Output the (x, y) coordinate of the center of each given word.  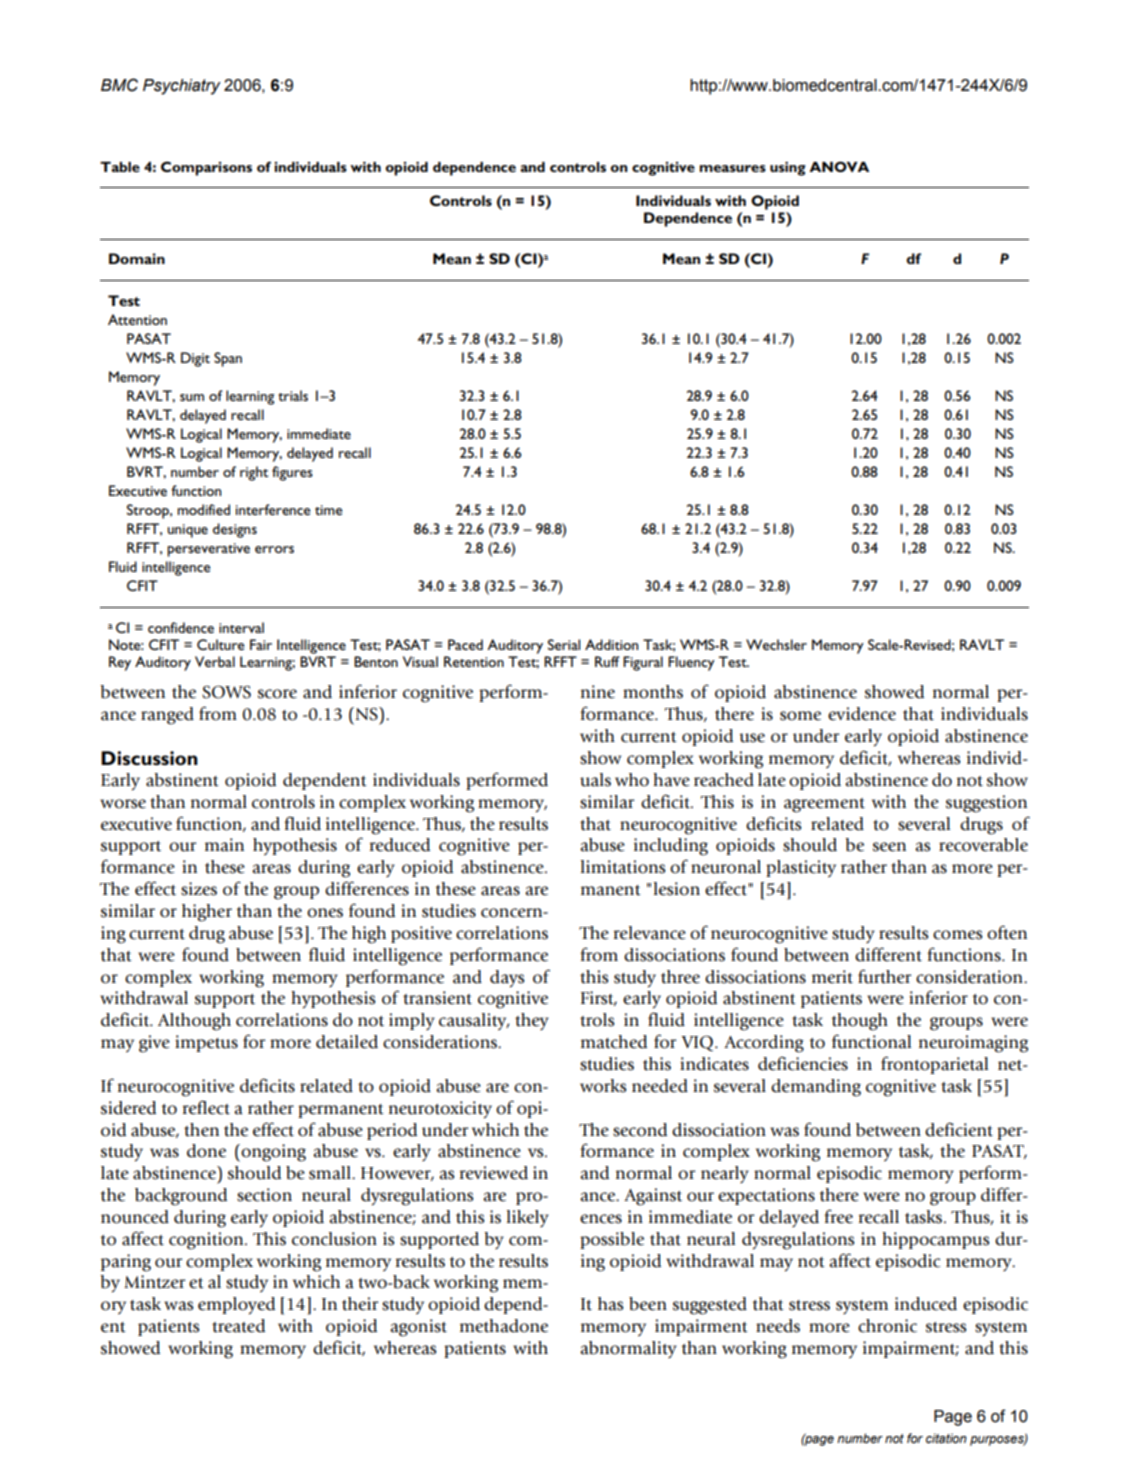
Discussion (149, 758)
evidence (862, 714)
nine (598, 692)
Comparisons (206, 168)
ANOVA (839, 166)
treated (238, 1326)
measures (733, 168)
